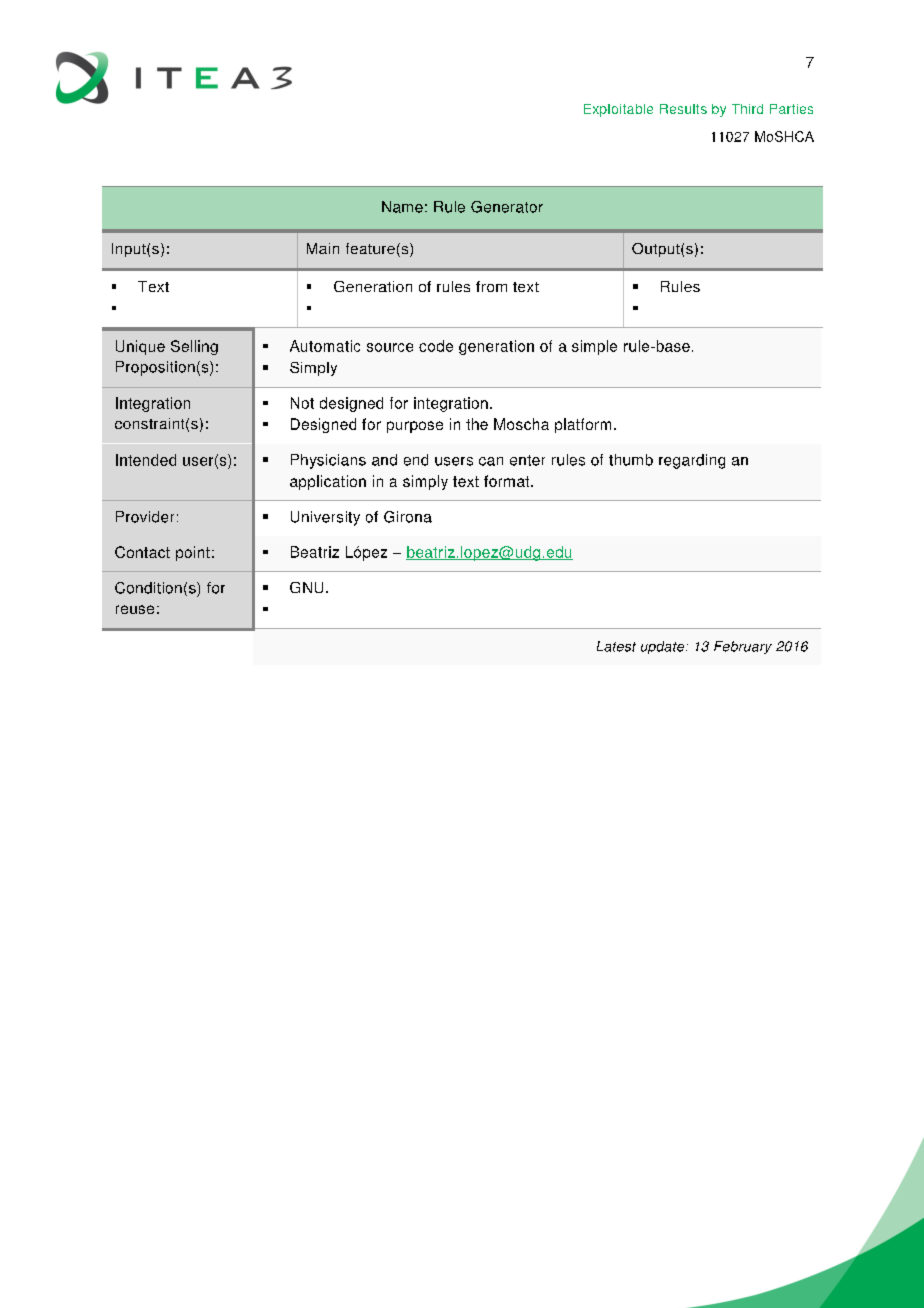  What do you see at coordinates (491, 286) in the screenshot?
I see `from` at bounding box center [491, 286].
